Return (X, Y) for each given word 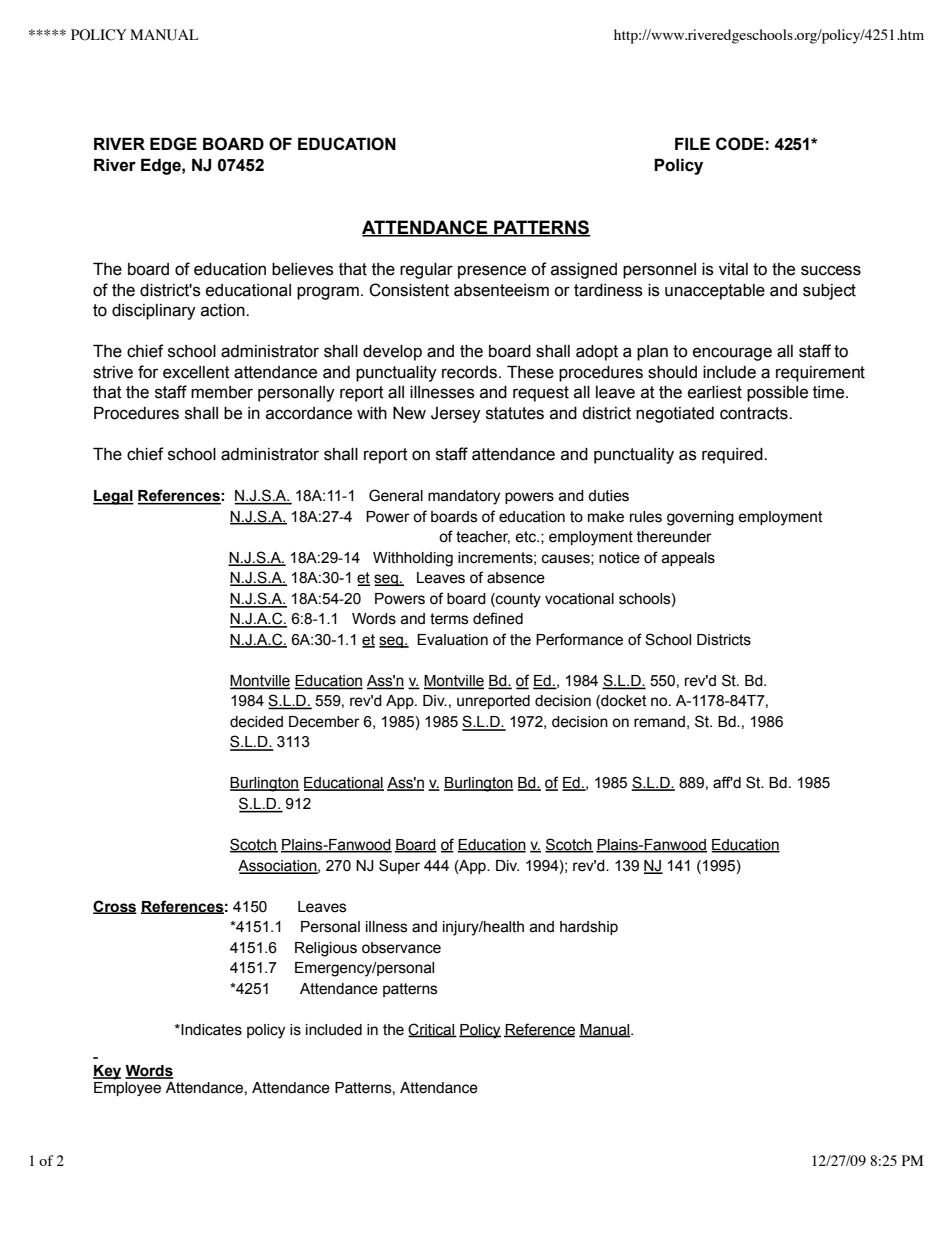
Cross (115, 907)
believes (303, 269)
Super (399, 866)
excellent (196, 372)
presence (492, 272)
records (471, 372)
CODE (740, 144)
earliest (715, 392)
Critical (432, 1030)
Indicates (210, 1030)
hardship (589, 928)
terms (449, 619)
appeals (688, 559)
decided (256, 722)
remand (659, 722)
